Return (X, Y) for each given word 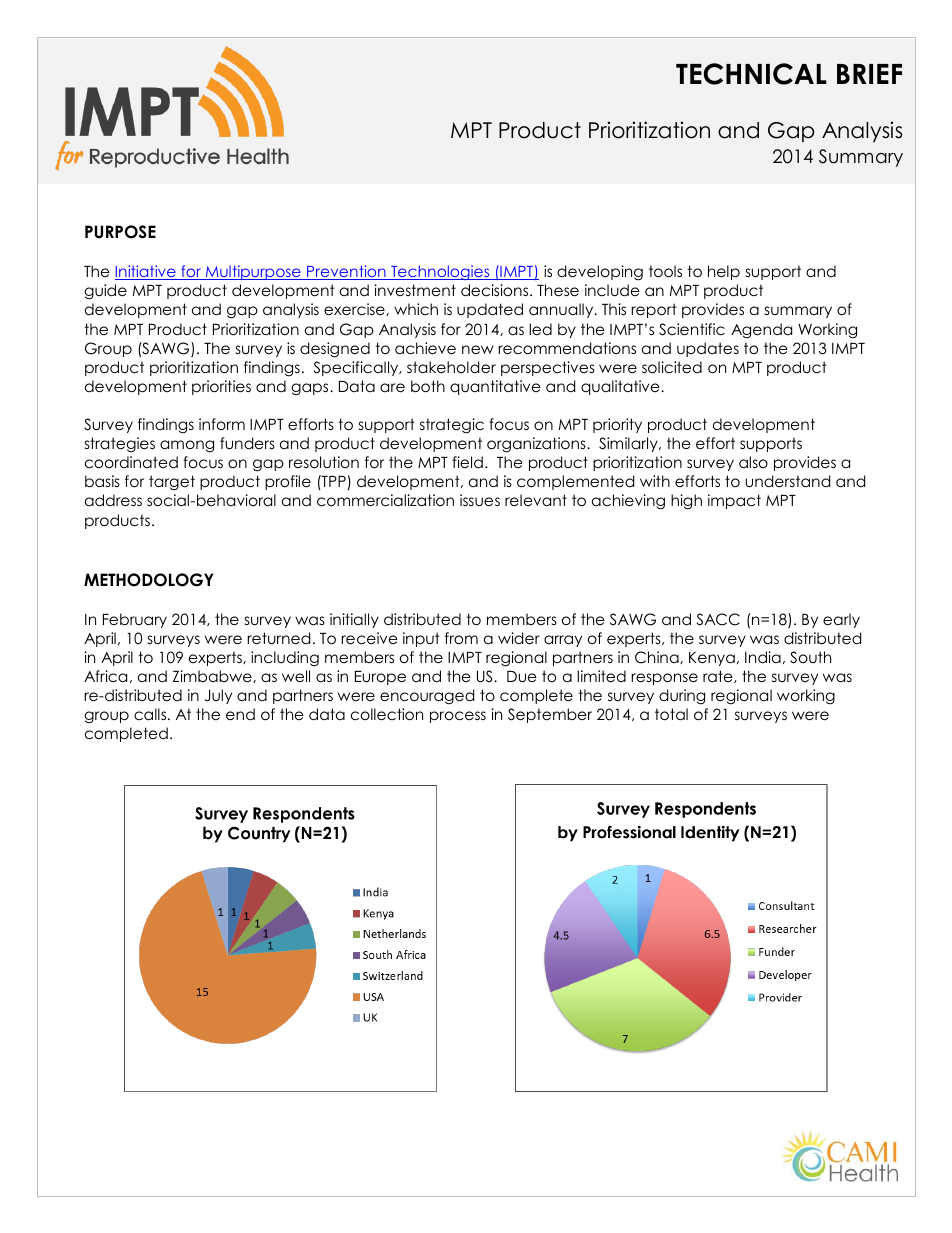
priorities (221, 387)
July (218, 696)
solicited (672, 367)
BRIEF (869, 74)
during (682, 697)
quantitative (495, 387)
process (458, 717)
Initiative (146, 272)
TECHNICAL (751, 74)
